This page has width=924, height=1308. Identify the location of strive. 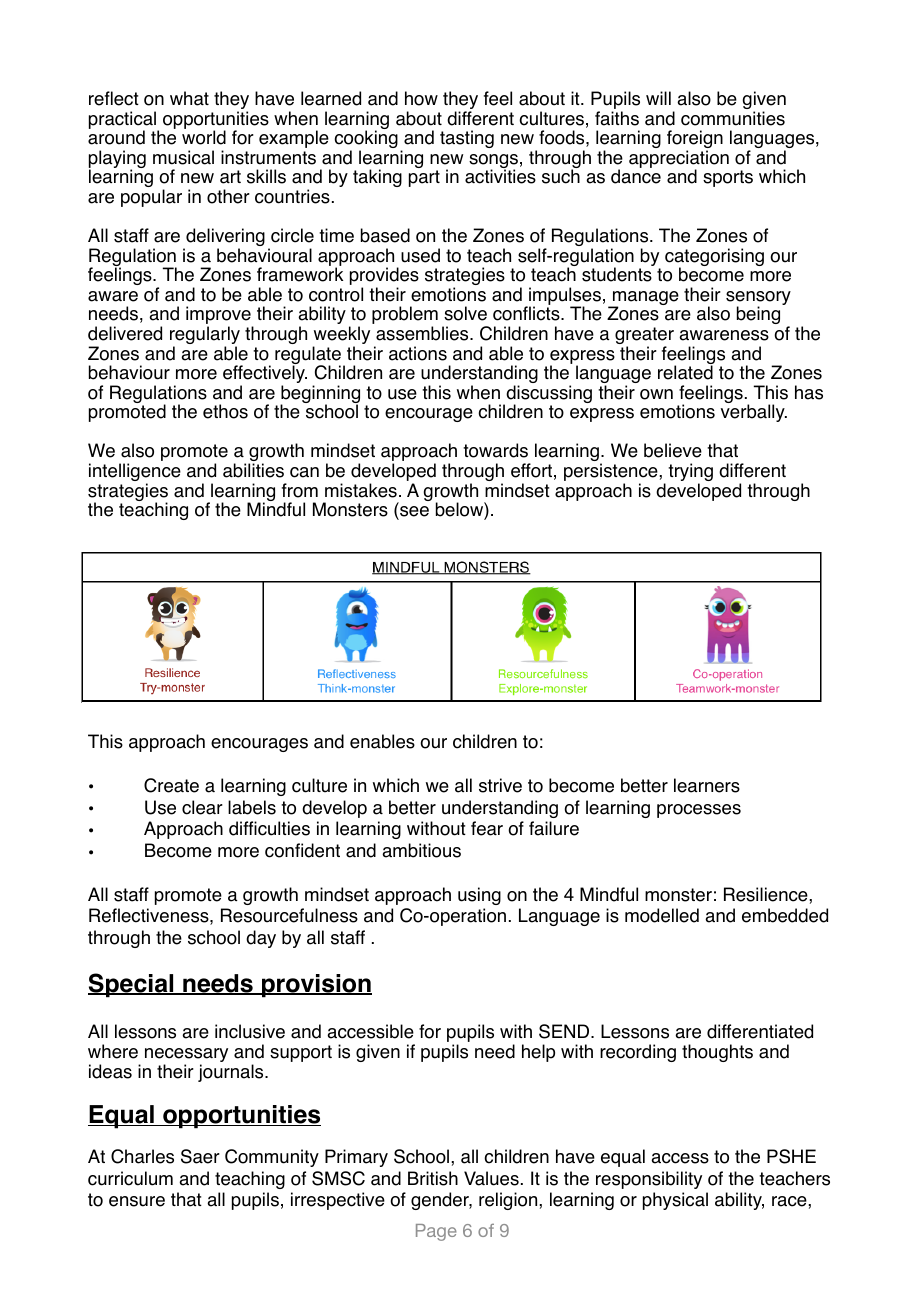
(500, 785).
